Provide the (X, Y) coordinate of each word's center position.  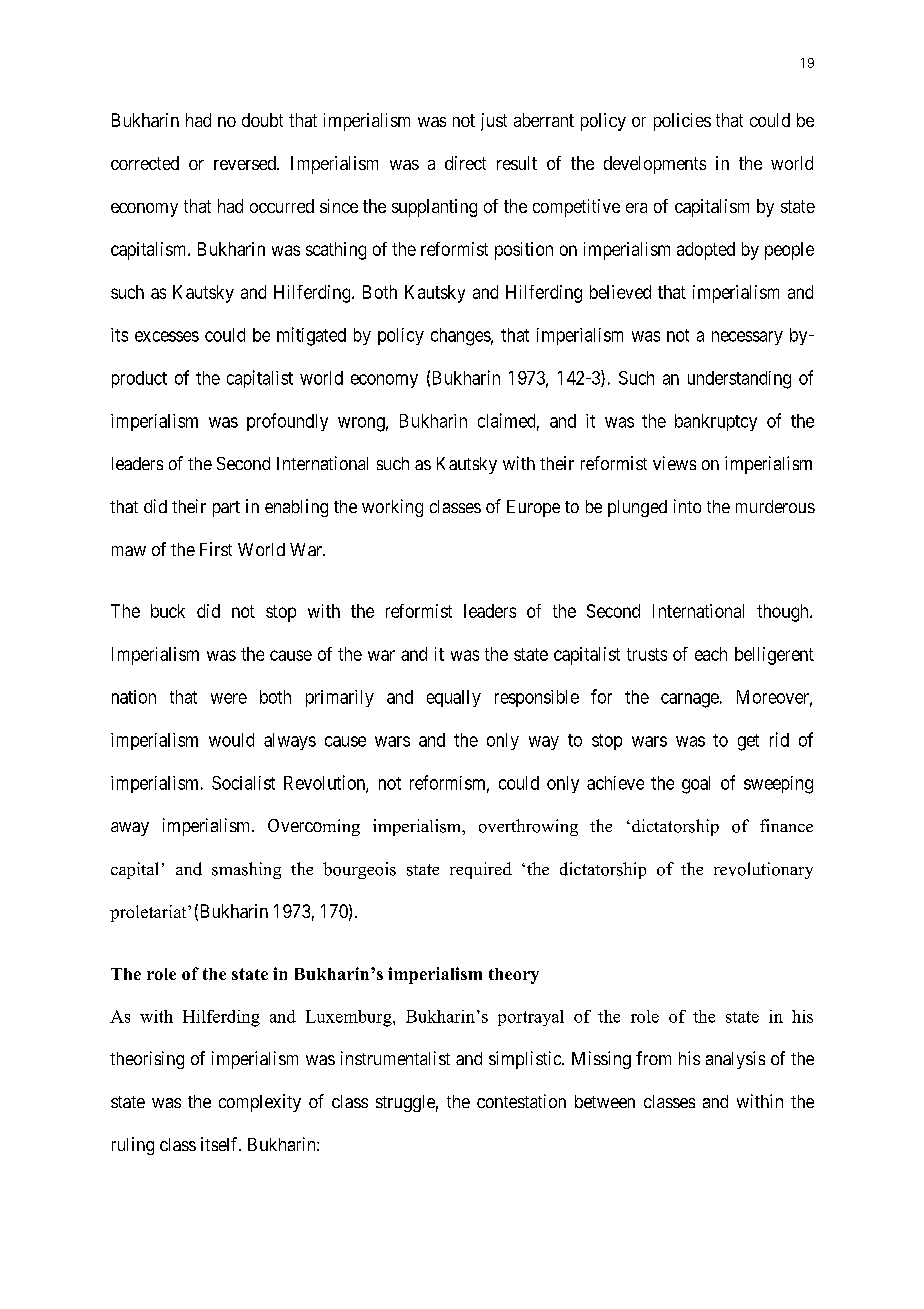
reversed (246, 163)
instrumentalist (395, 1058)
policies (682, 122)
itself (221, 1144)
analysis (735, 1060)
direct (465, 163)
